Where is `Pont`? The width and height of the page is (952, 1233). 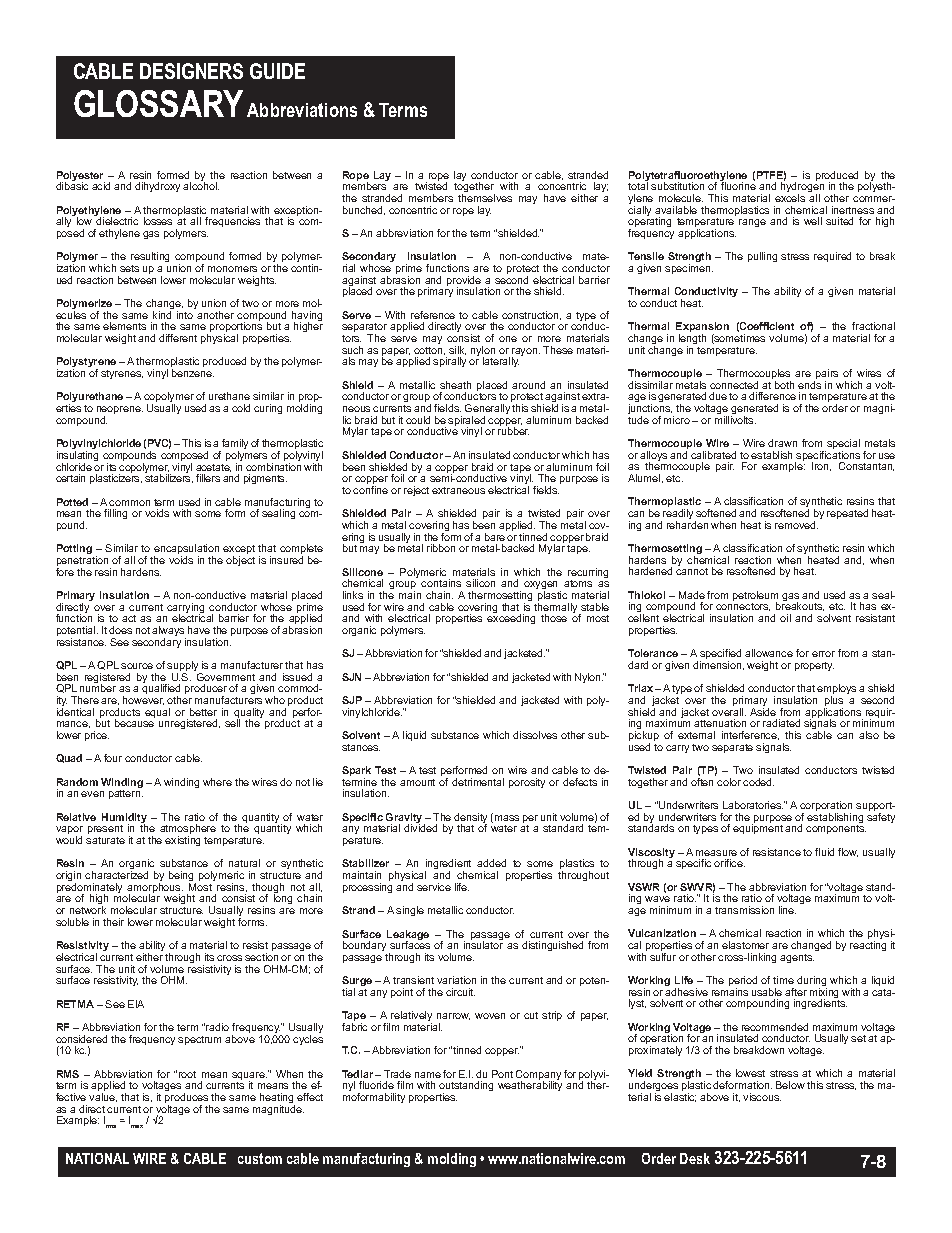
Pont is located at coordinates (502, 1074).
